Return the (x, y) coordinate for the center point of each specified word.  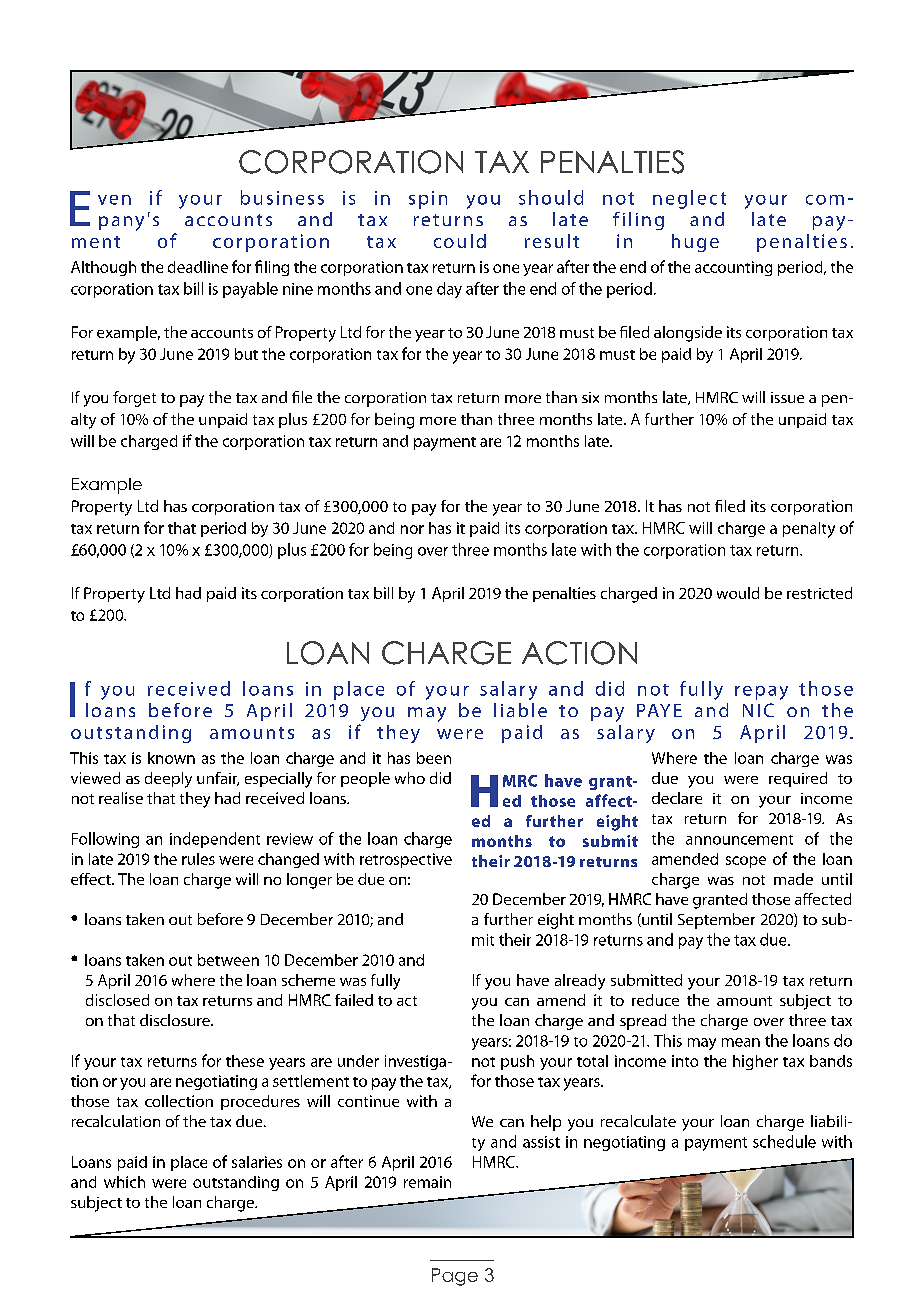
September (716, 921)
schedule (784, 1141)
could (460, 241)
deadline (198, 267)
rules (198, 859)
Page (455, 1277)
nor (412, 529)
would (738, 593)
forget (134, 399)
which (124, 1182)
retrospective (406, 860)
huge (695, 243)
